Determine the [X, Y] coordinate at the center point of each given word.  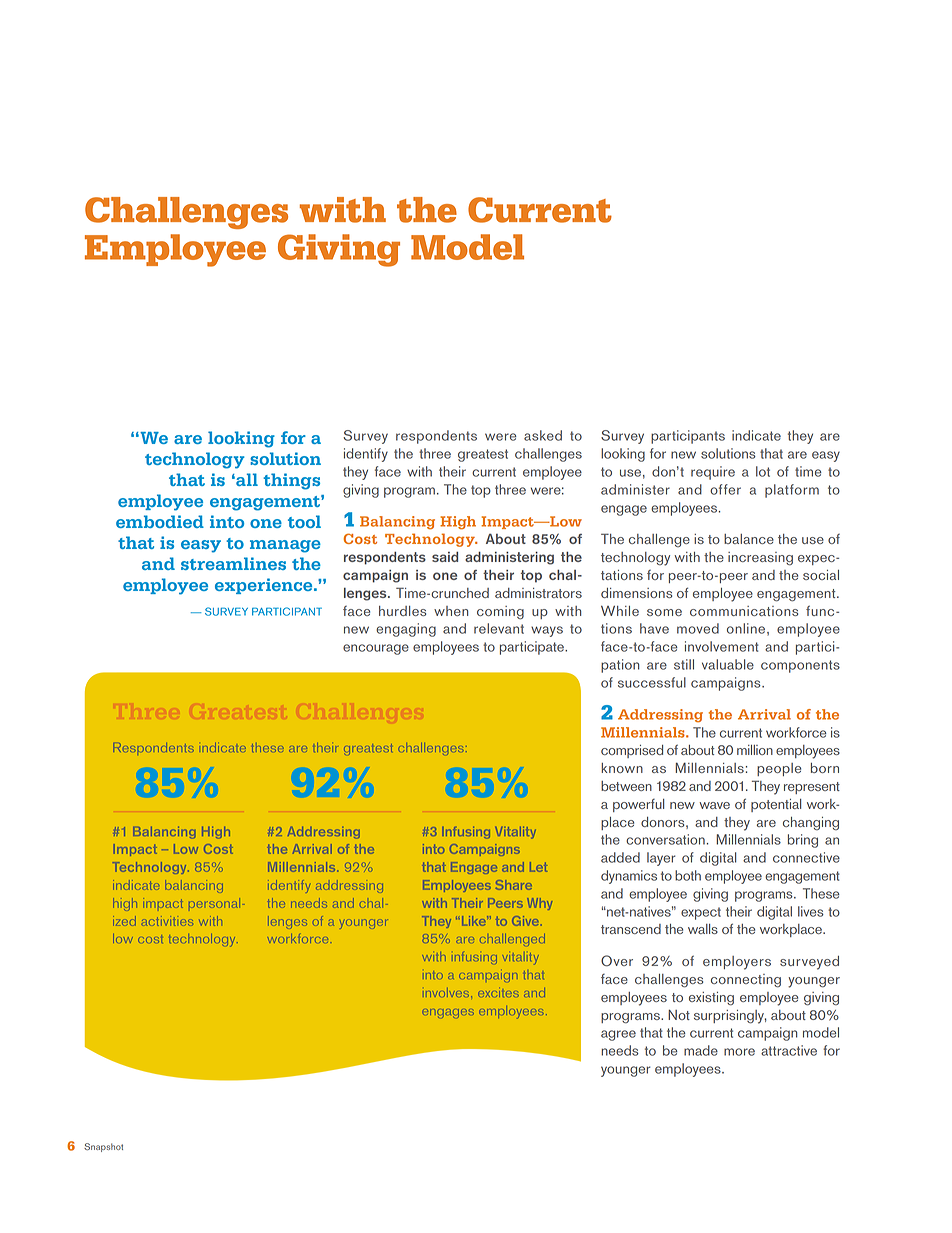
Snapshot [103, 1147]
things [291, 481]
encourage [376, 649]
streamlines [233, 563]
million [755, 750]
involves [447, 992]
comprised [632, 751]
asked [543, 435]
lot [763, 471]
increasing [760, 559]
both [688, 875]
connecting [746, 981]
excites [498, 994]
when [451, 611]
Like [473, 921]
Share [514, 885]
